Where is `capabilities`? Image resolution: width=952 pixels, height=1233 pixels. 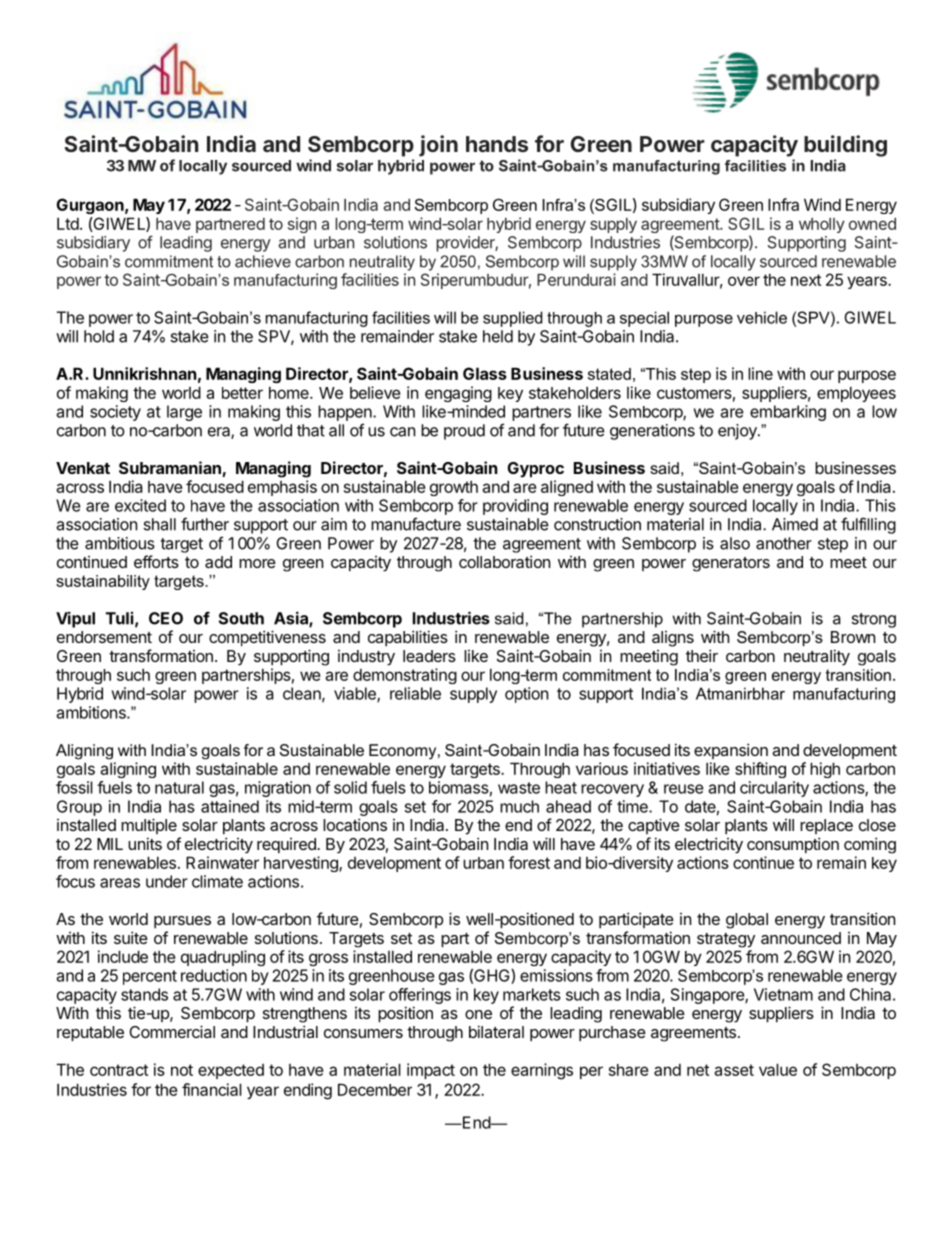
capabilities is located at coordinates (408, 638).
